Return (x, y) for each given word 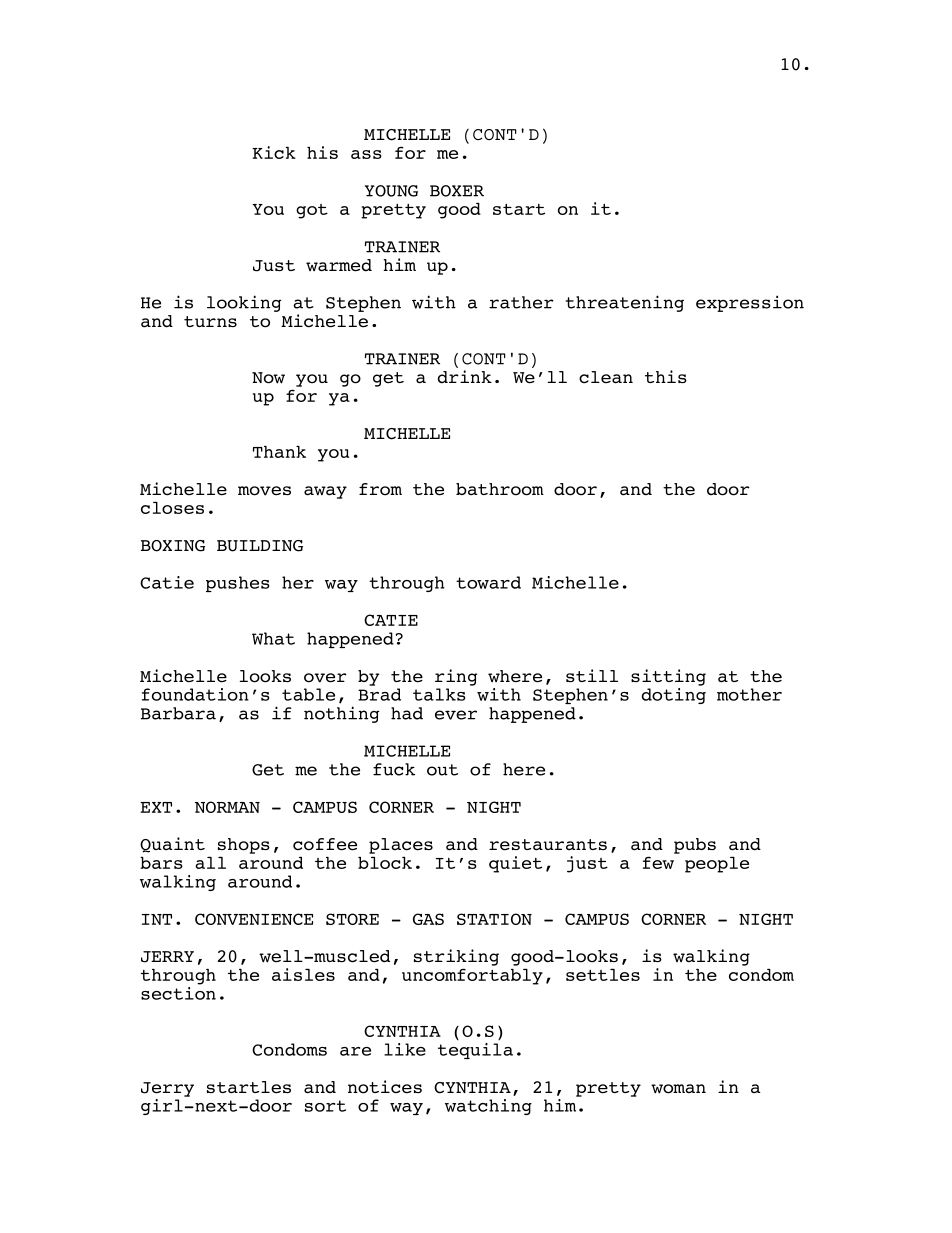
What (273, 638)
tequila (475, 1051)
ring (456, 677)
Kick (274, 152)
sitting (668, 677)
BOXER (457, 191)
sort (325, 1106)
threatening (625, 303)
